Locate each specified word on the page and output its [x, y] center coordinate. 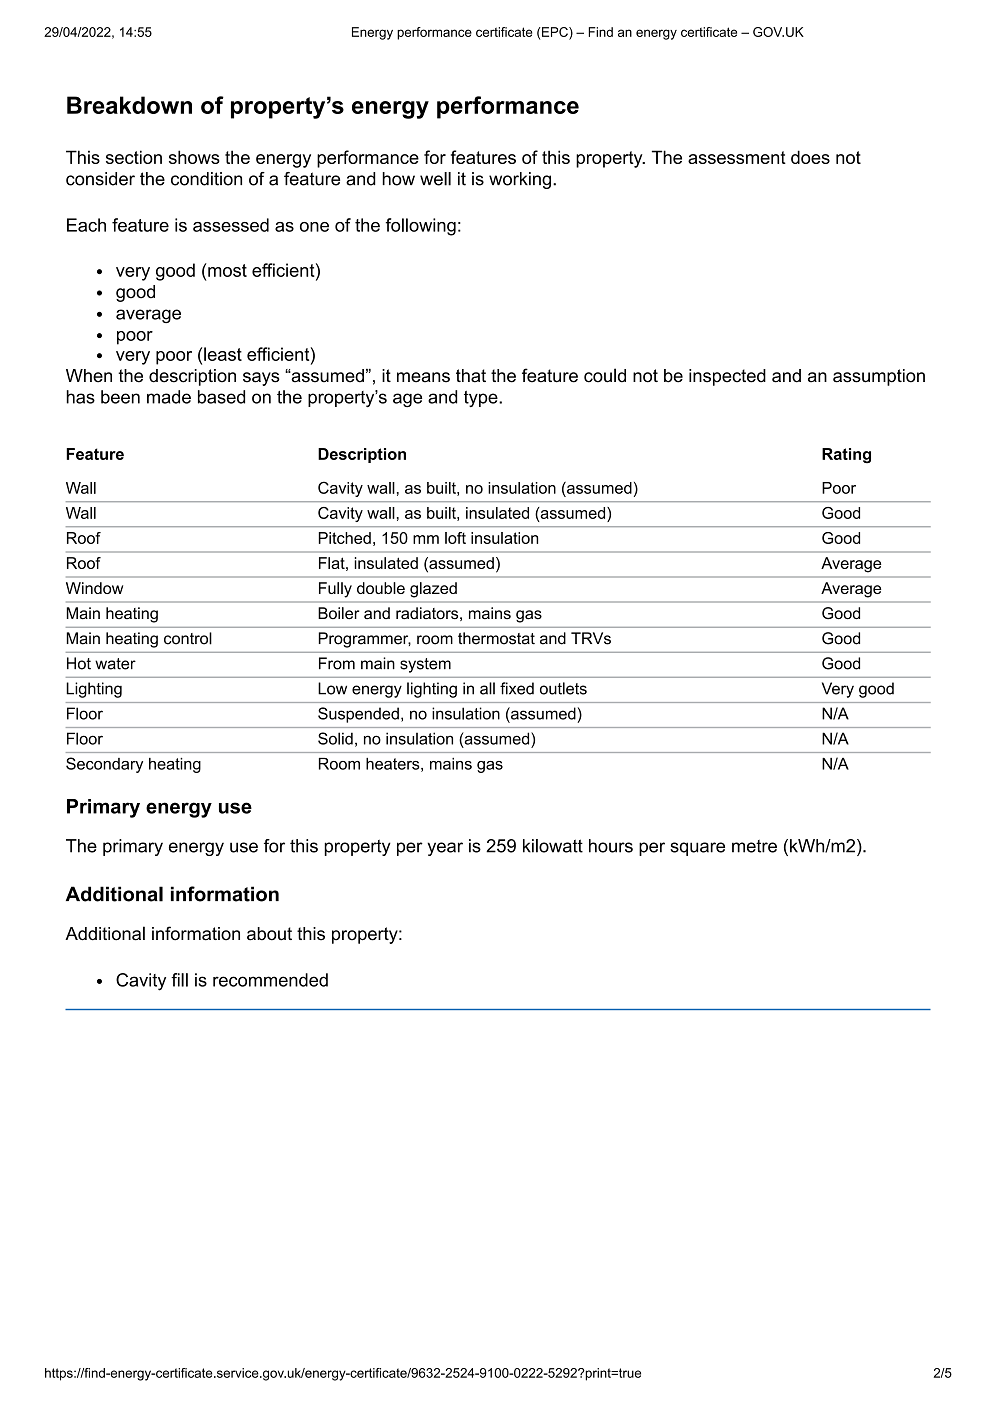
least [223, 354]
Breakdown [129, 105]
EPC [555, 32]
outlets [563, 688]
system [425, 665]
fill [179, 980]
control [188, 638]
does [810, 157]
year [445, 849]
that [471, 376]
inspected [727, 377]
